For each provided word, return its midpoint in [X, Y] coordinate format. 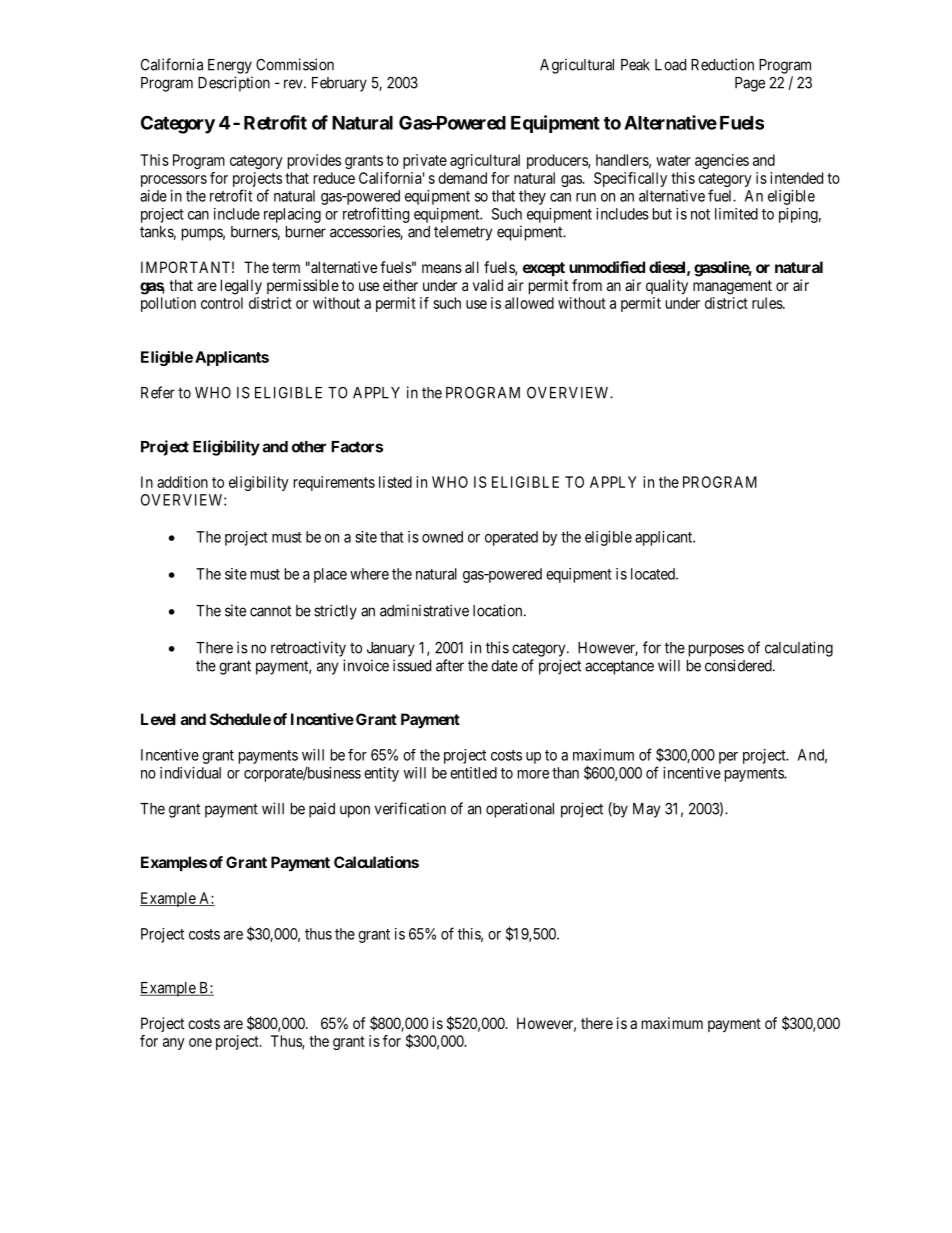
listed [395, 482]
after [450, 665]
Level [158, 719]
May [646, 810]
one [200, 1042]
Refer [158, 392]
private [425, 161]
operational [520, 810]
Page [750, 84]
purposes [716, 650]
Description [234, 84]
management [732, 287]
